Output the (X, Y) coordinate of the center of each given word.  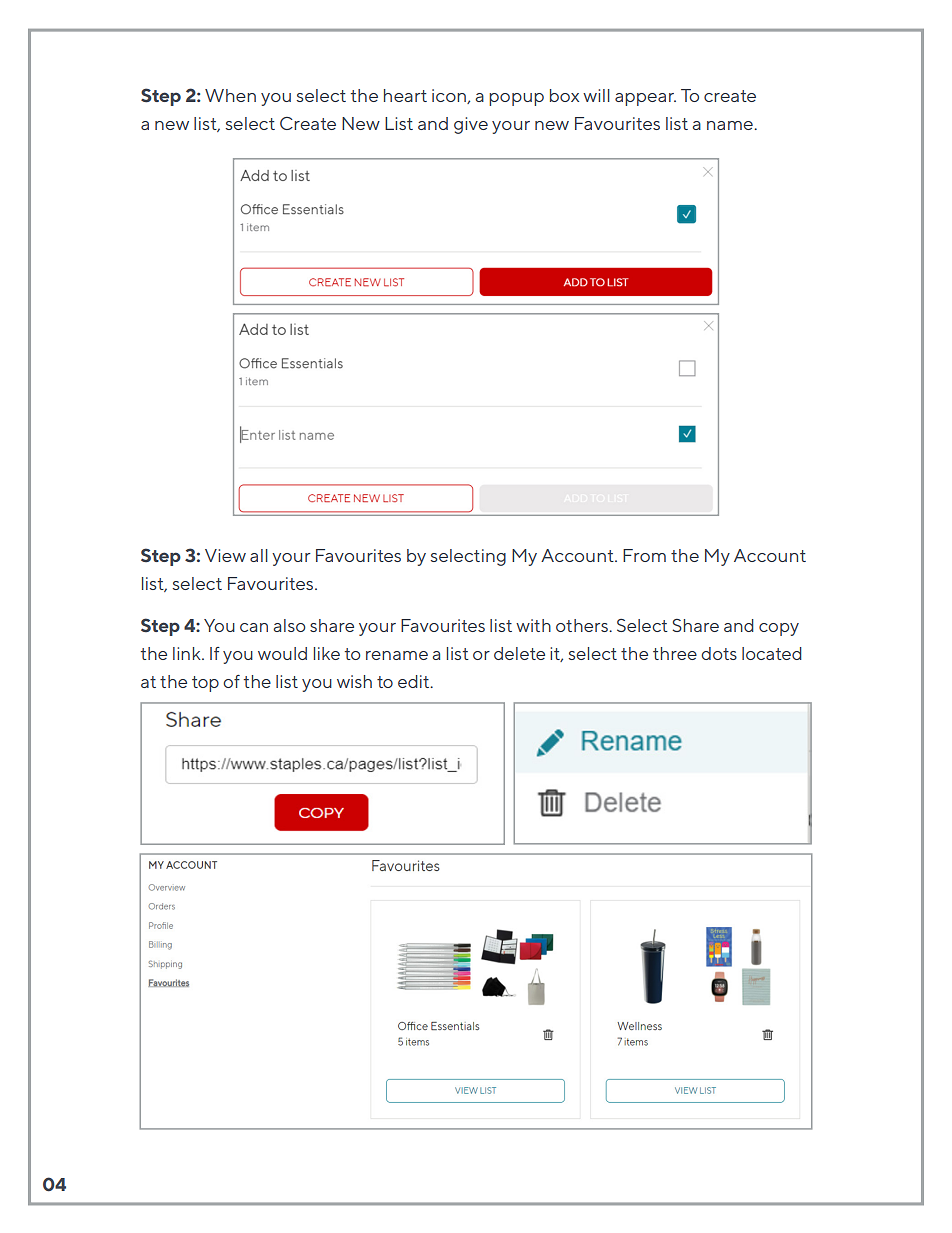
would (282, 653)
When (230, 95)
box (564, 95)
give (471, 125)
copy (779, 629)
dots (719, 653)
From (644, 555)
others (583, 625)
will (596, 95)
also (289, 625)
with (533, 625)
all (259, 555)
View (225, 555)
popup (516, 99)
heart (405, 95)
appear (645, 99)
